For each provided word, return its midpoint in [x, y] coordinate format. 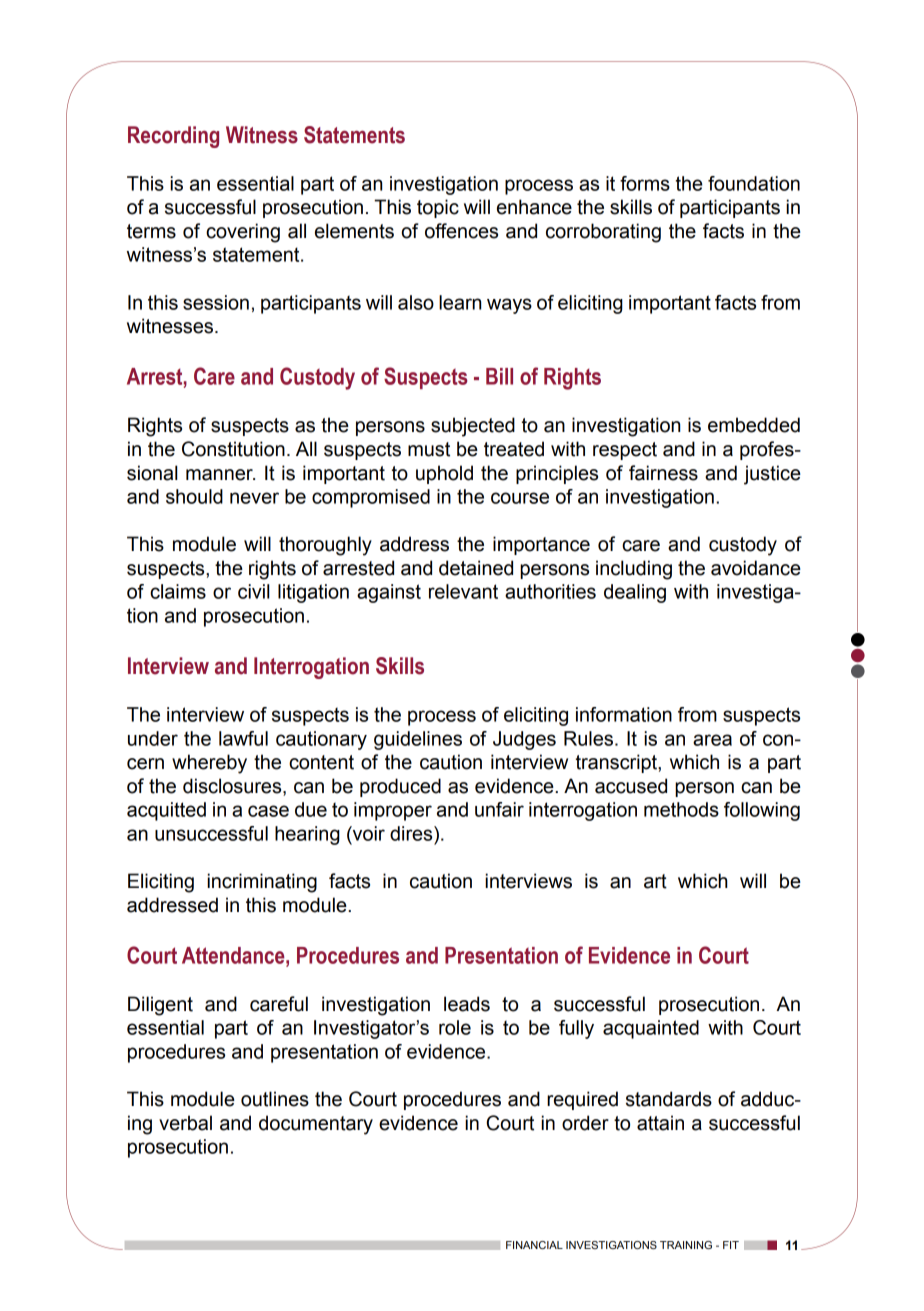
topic [438, 208]
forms [645, 183]
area [712, 740]
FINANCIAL [534, 1245]
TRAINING [686, 1245]
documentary [316, 1125]
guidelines [418, 740]
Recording [173, 137]
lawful [243, 738]
